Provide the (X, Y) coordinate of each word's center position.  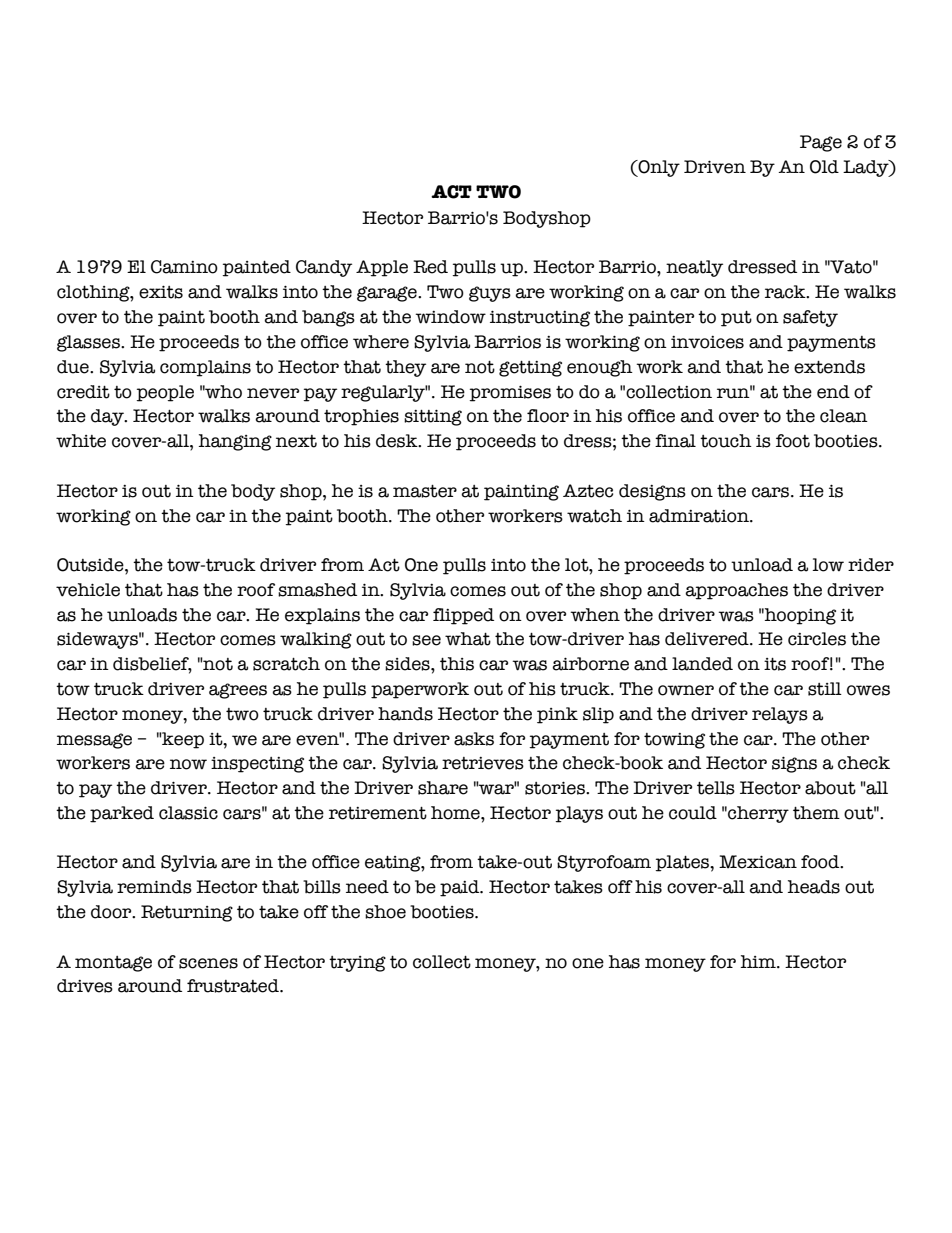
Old (824, 167)
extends (829, 367)
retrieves (483, 763)
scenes (208, 963)
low (828, 565)
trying (357, 964)
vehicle (88, 590)
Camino (184, 267)
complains (205, 368)
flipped (463, 616)
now (188, 764)
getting (530, 369)
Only (658, 168)
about (830, 788)
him (759, 961)
